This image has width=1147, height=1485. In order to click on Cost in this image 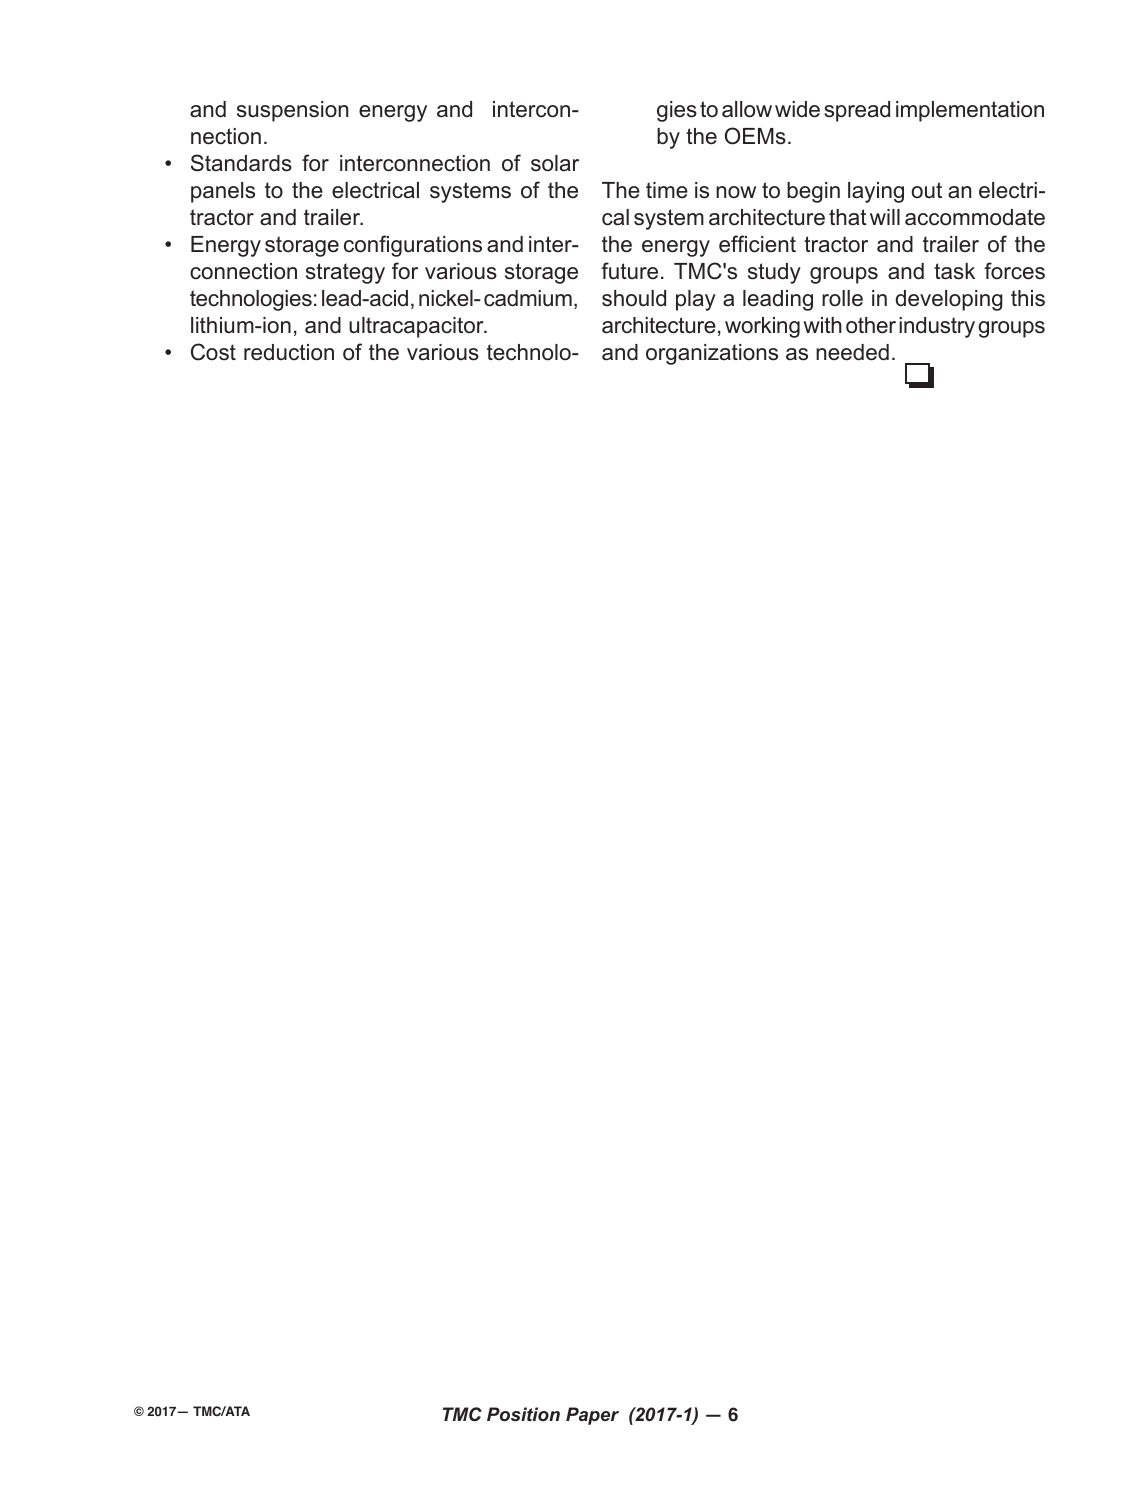, I will do `click(213, 352)`.
